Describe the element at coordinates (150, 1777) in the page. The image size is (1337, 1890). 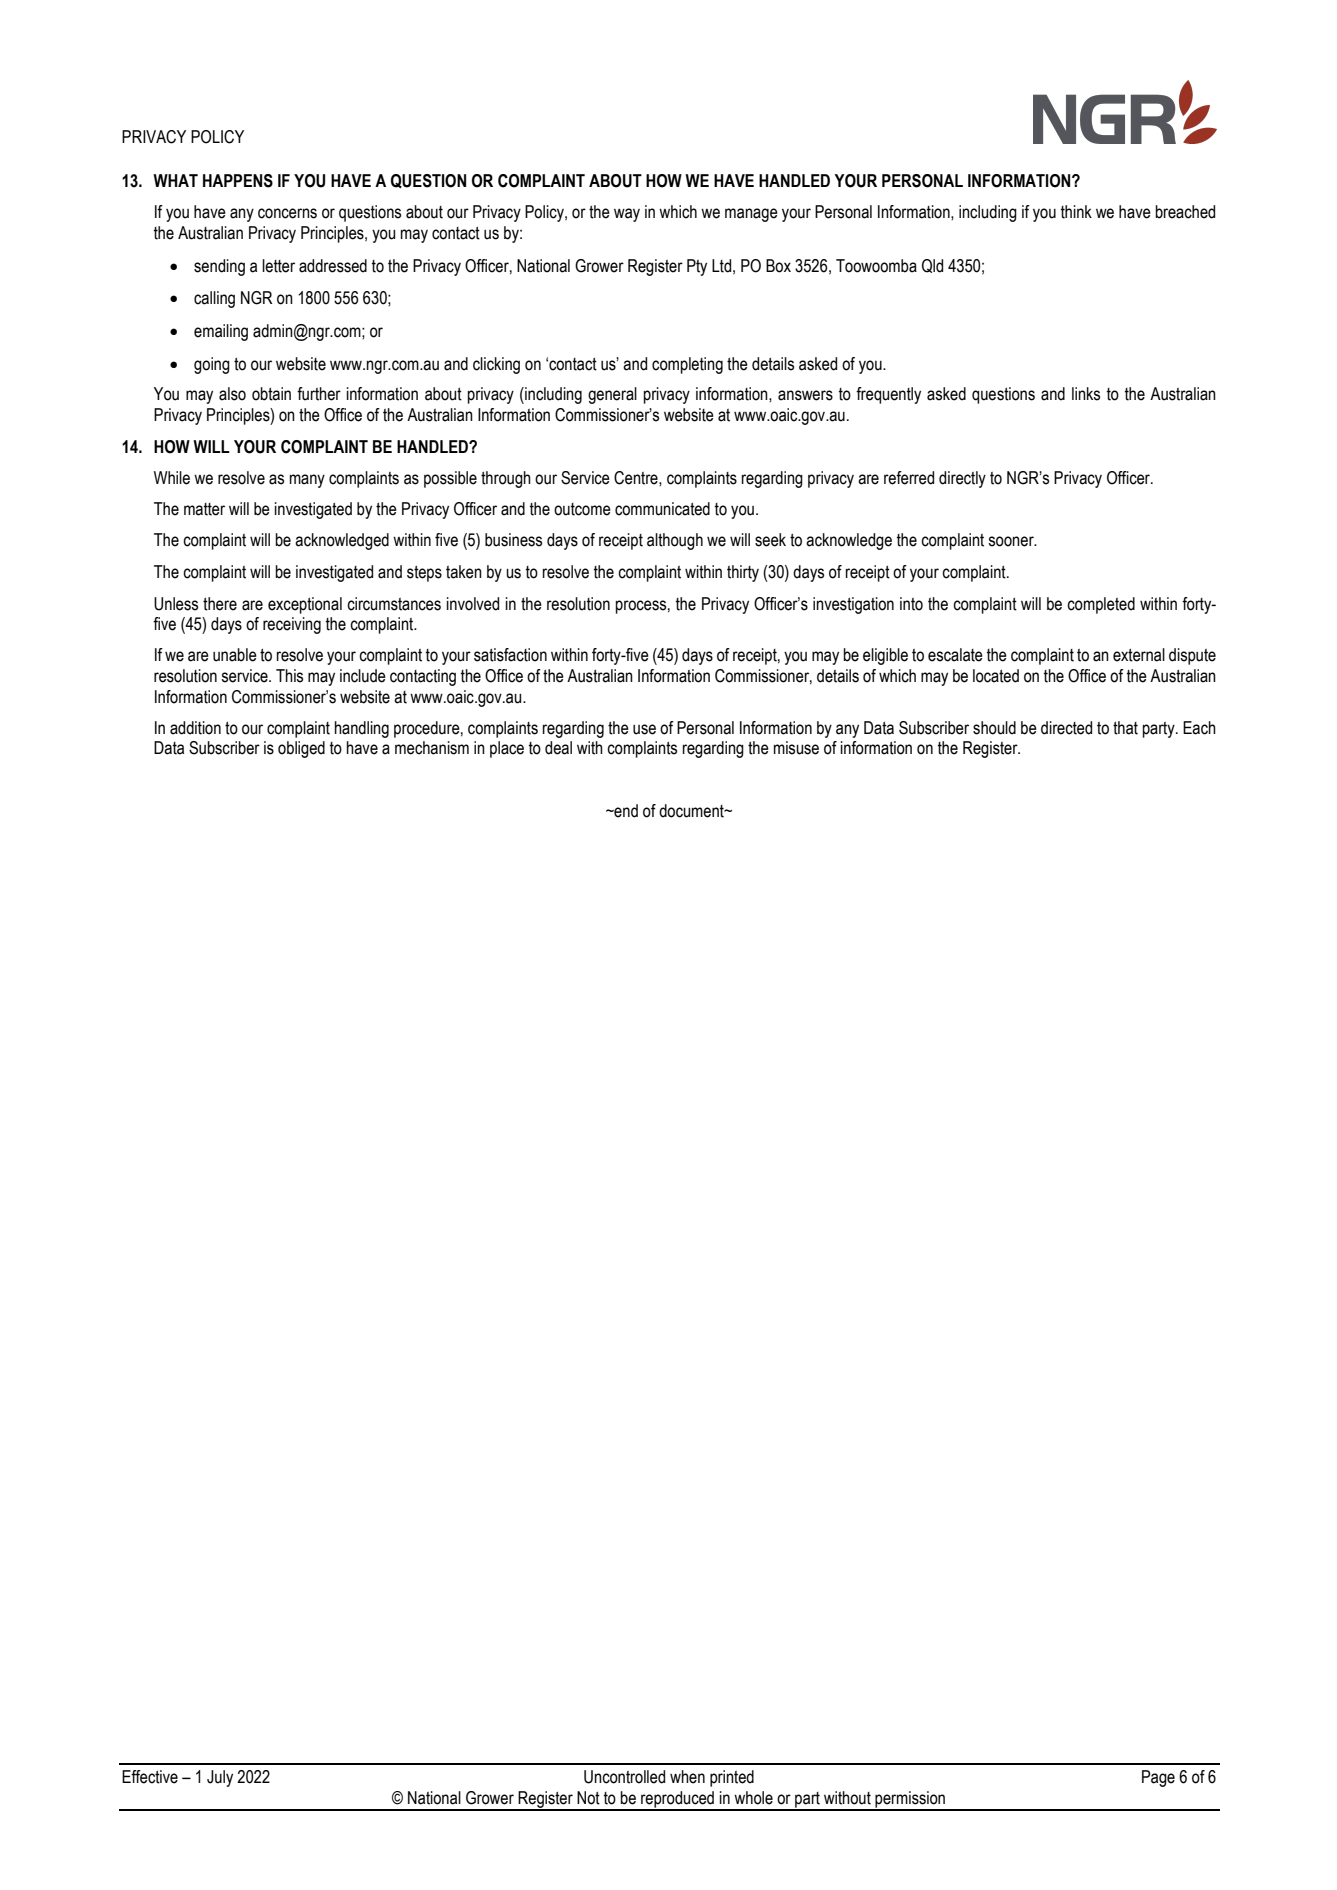
I see `Effective` at that location.
